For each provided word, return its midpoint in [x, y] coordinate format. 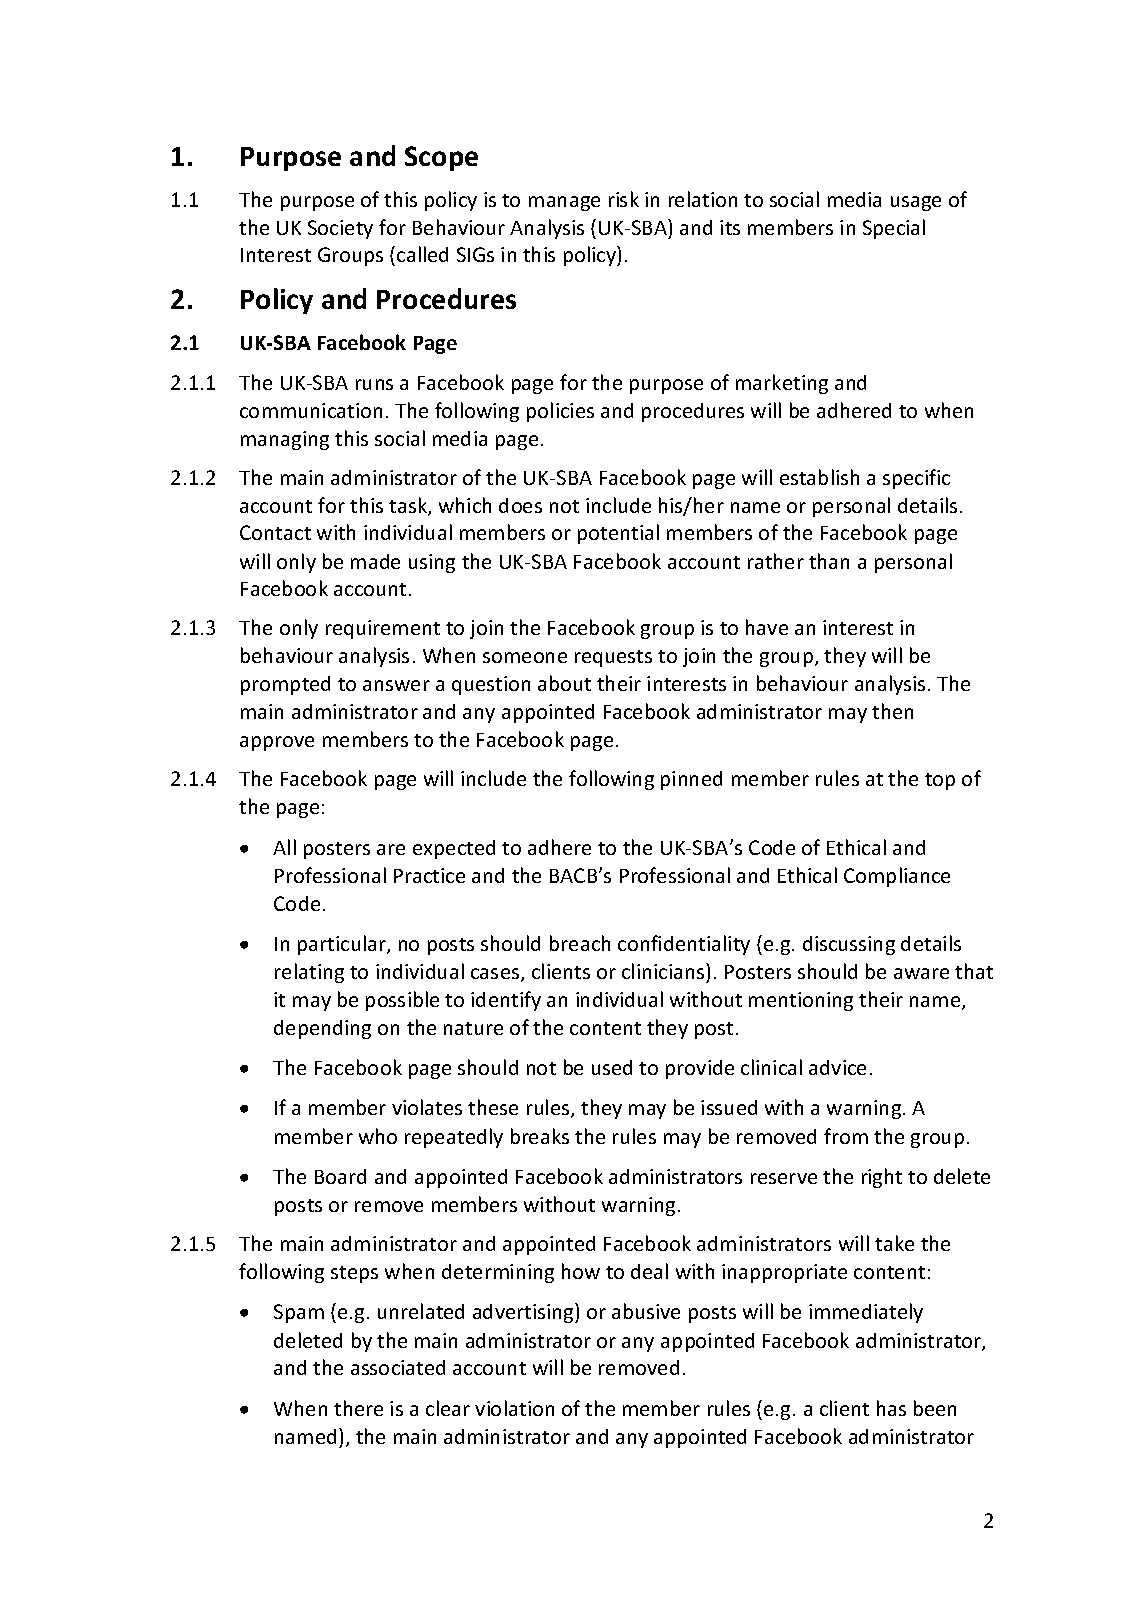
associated [398, 1367]
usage [916, 203]
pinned [691, 780]
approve [277, 743]
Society [340, 229]
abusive [646, 1311]
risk [624, 199]
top [940, 781]
